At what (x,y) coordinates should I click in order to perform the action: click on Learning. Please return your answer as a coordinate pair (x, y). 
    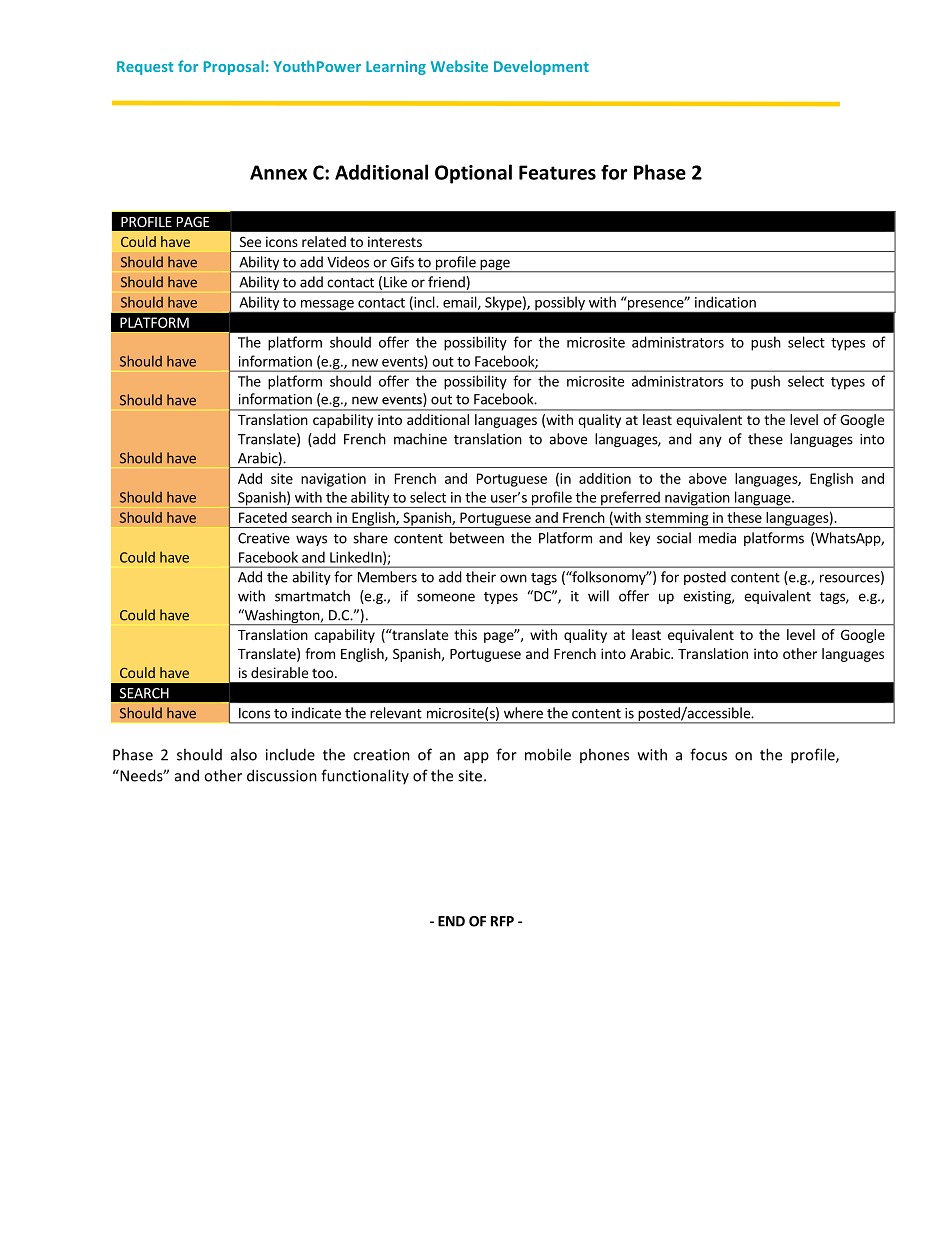
    Looking at the image, I should click on (396, 68).
